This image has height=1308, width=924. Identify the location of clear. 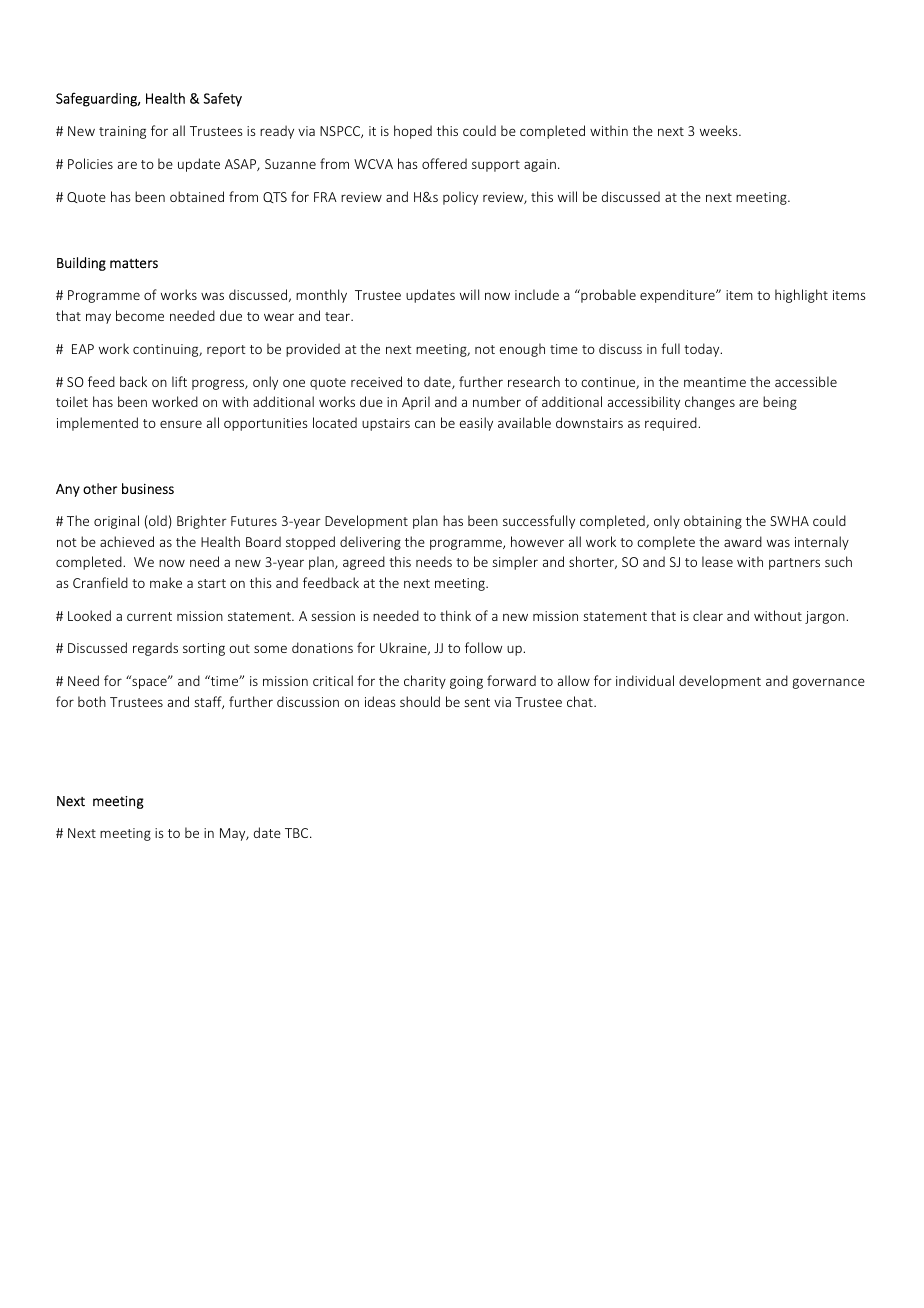
(708, 615).
